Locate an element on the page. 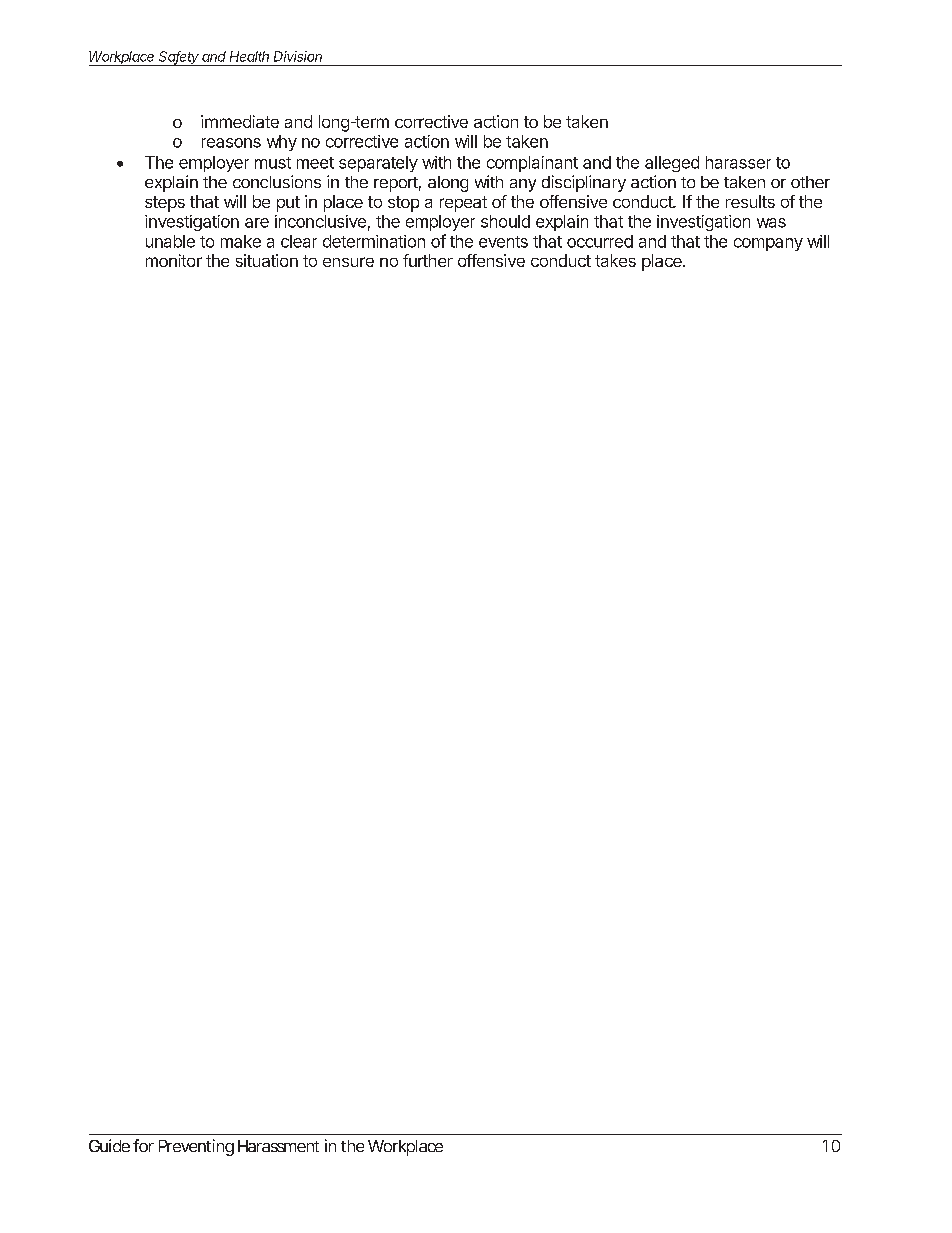  immediate is located at coordinates (240, 121).
